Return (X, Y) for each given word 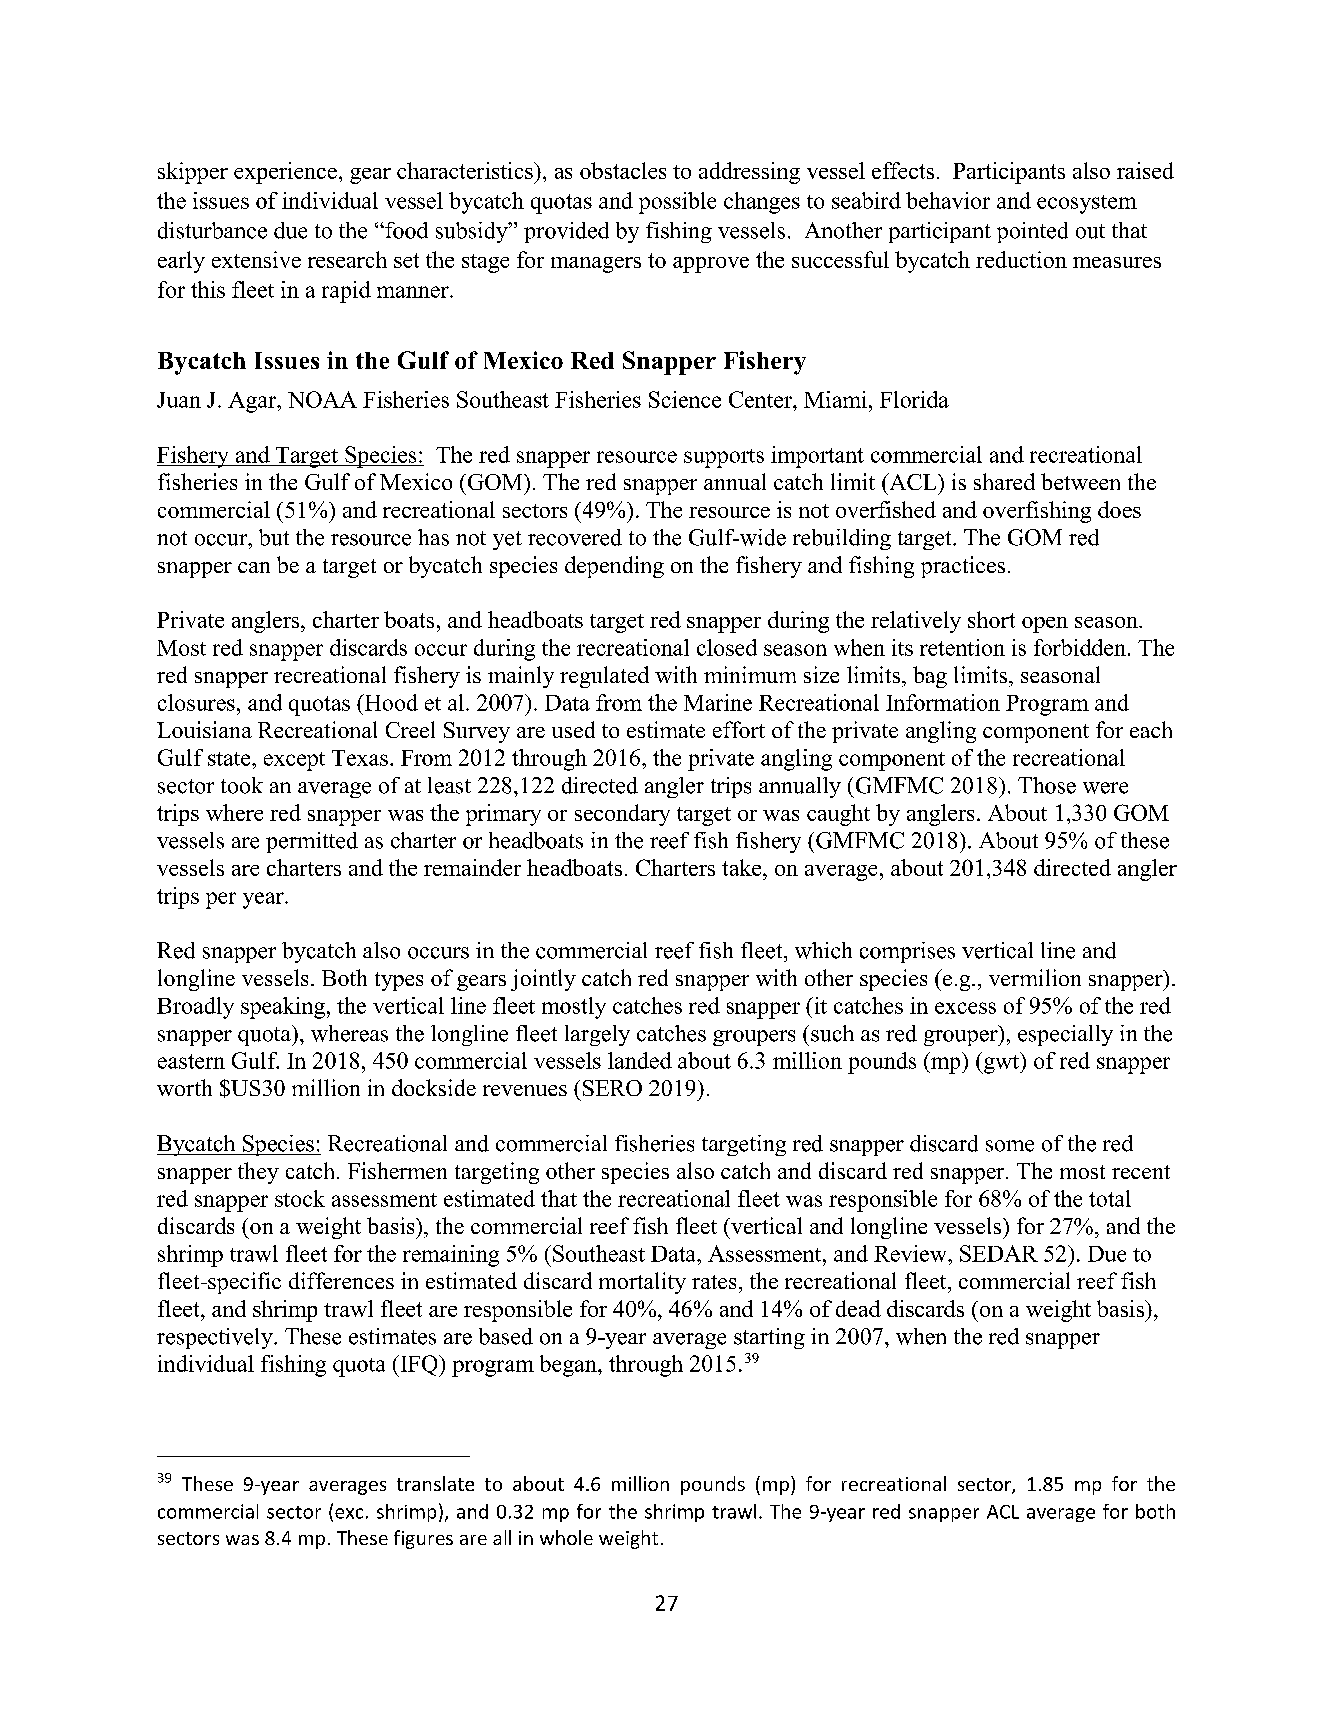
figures (423, 1539)
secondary (622, 815)
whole (566, 1537)
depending (614, 567)
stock (300, 1198)
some (1010, 1146)
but (274, 537)
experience (285, 173)
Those (1047, 785)
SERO (612, 1088)
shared (1004, 481)
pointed (1032, 232)
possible (677, 203)
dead (858, 1308)
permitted (312, 842)
